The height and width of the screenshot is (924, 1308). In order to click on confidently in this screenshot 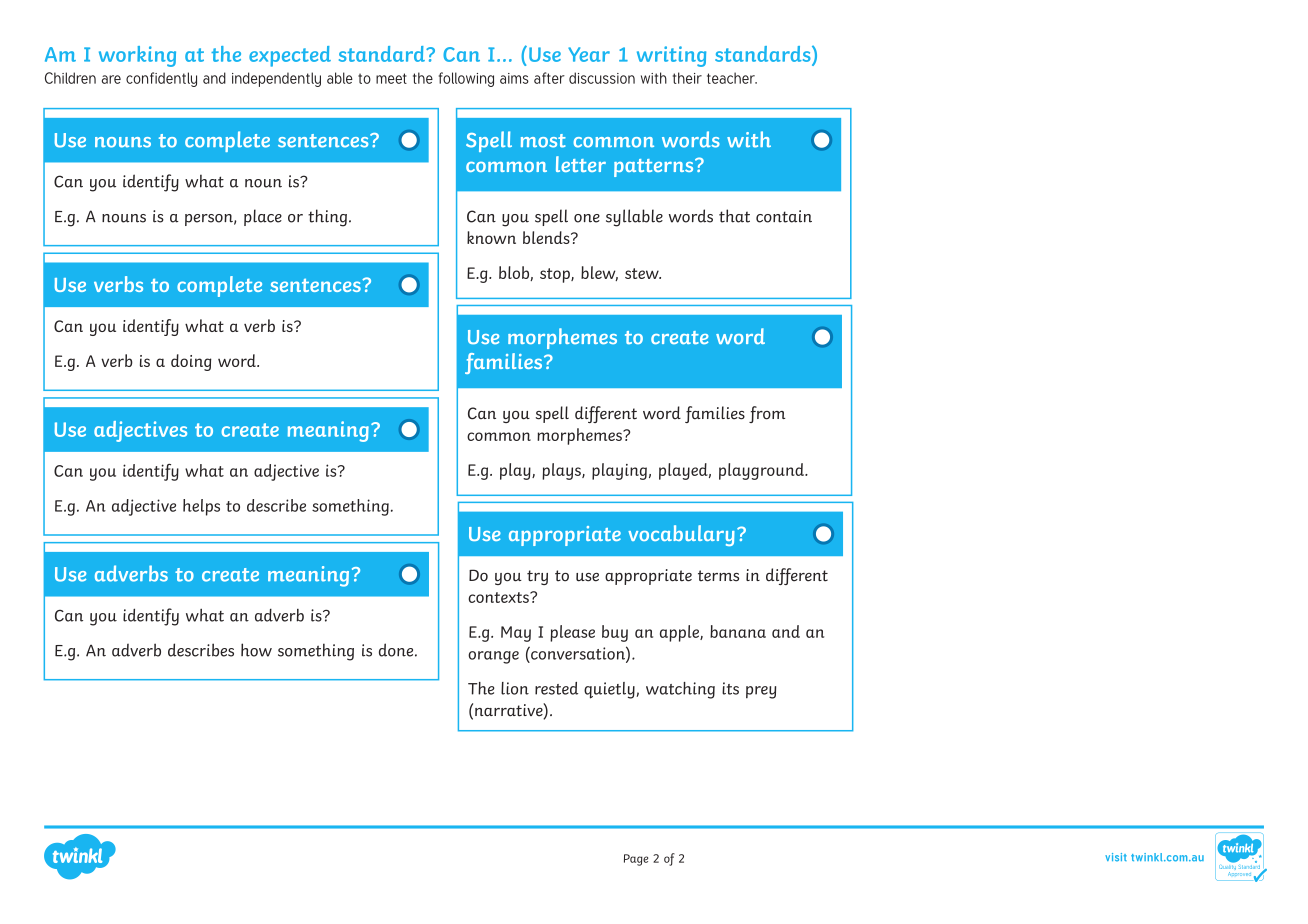, I will do `click(161, 79)`.
